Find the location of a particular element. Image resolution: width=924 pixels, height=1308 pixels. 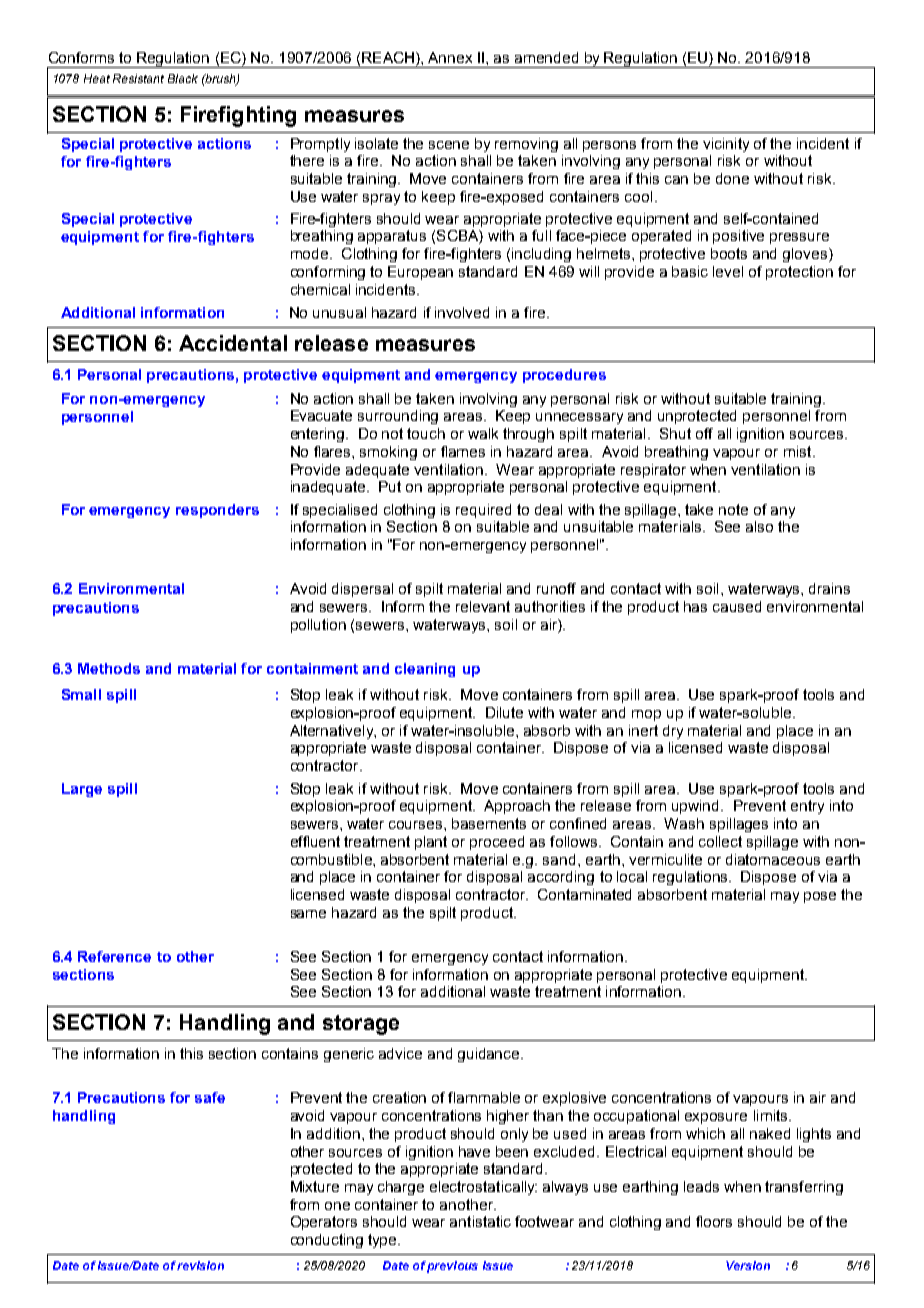

antistatic is located at coordinates (480, 1221).
